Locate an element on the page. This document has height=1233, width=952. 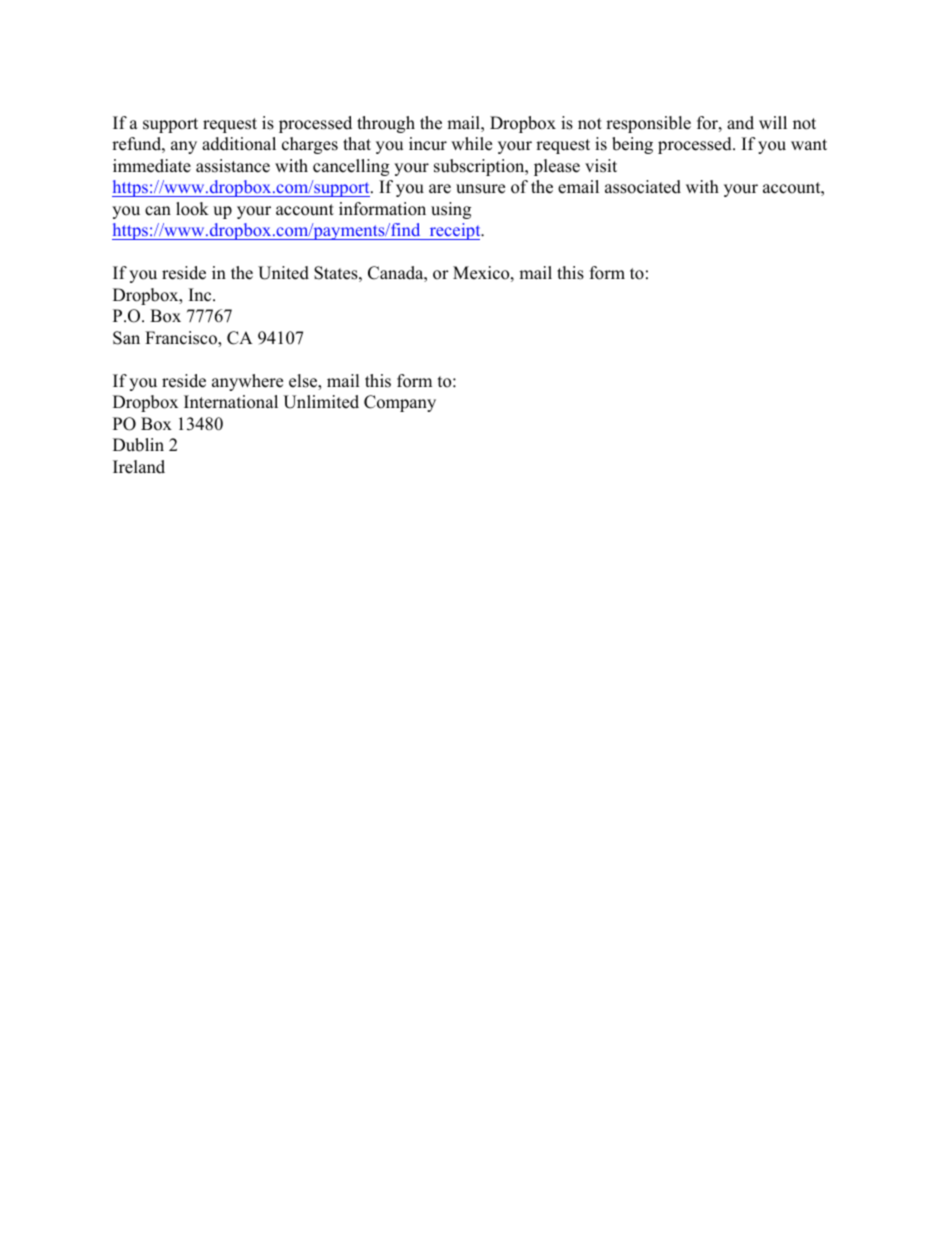
Ireland is located at coordinates (139, 467).
